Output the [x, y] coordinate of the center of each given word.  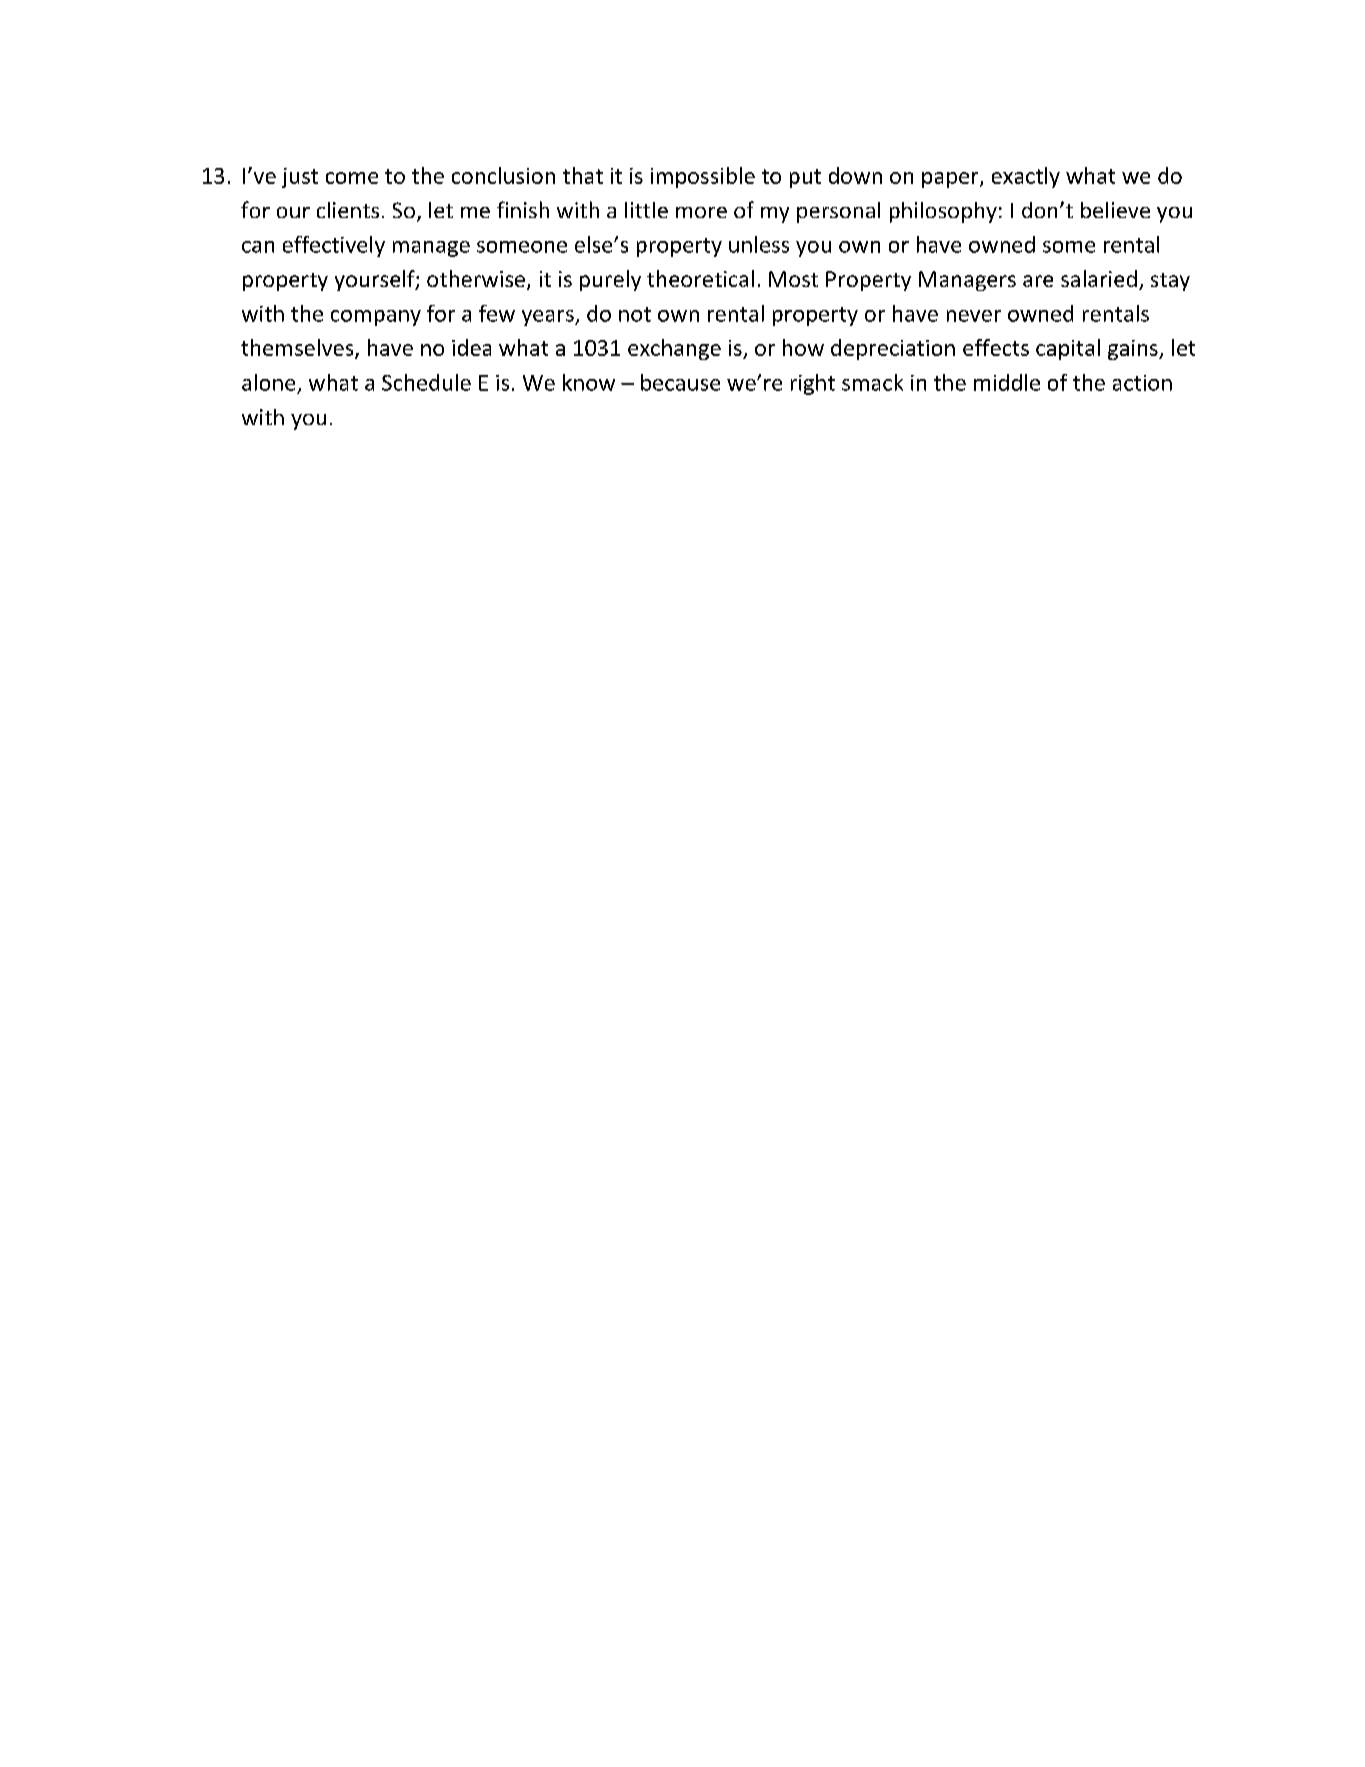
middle [1007, 382]
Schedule [426, 382]
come [352, 178]
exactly [1026, 177]
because [680, 382]
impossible [703, 177]
